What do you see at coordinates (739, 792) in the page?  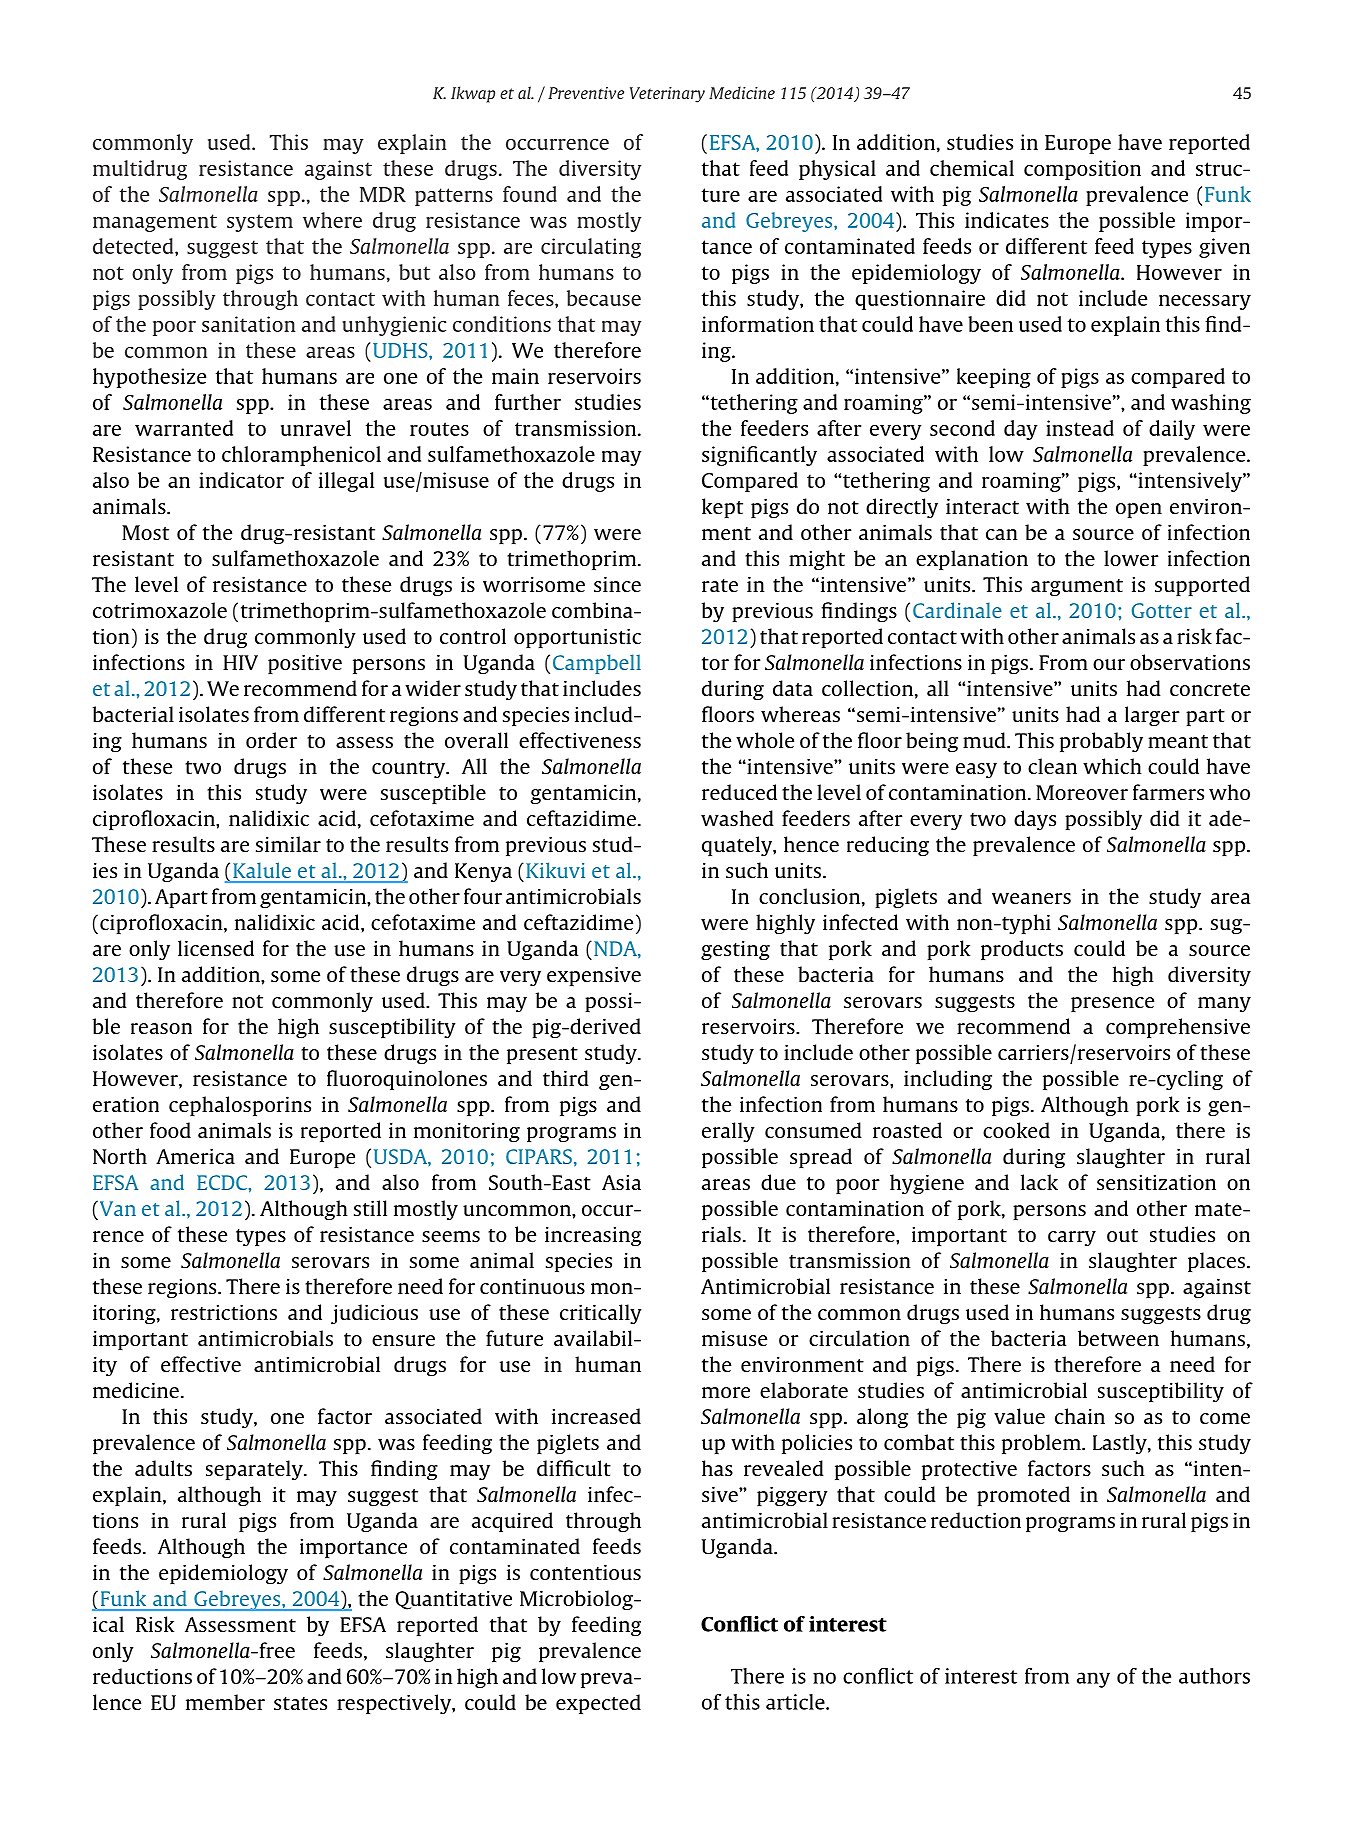 I see `reduced` at bounding box center [739, 792].
